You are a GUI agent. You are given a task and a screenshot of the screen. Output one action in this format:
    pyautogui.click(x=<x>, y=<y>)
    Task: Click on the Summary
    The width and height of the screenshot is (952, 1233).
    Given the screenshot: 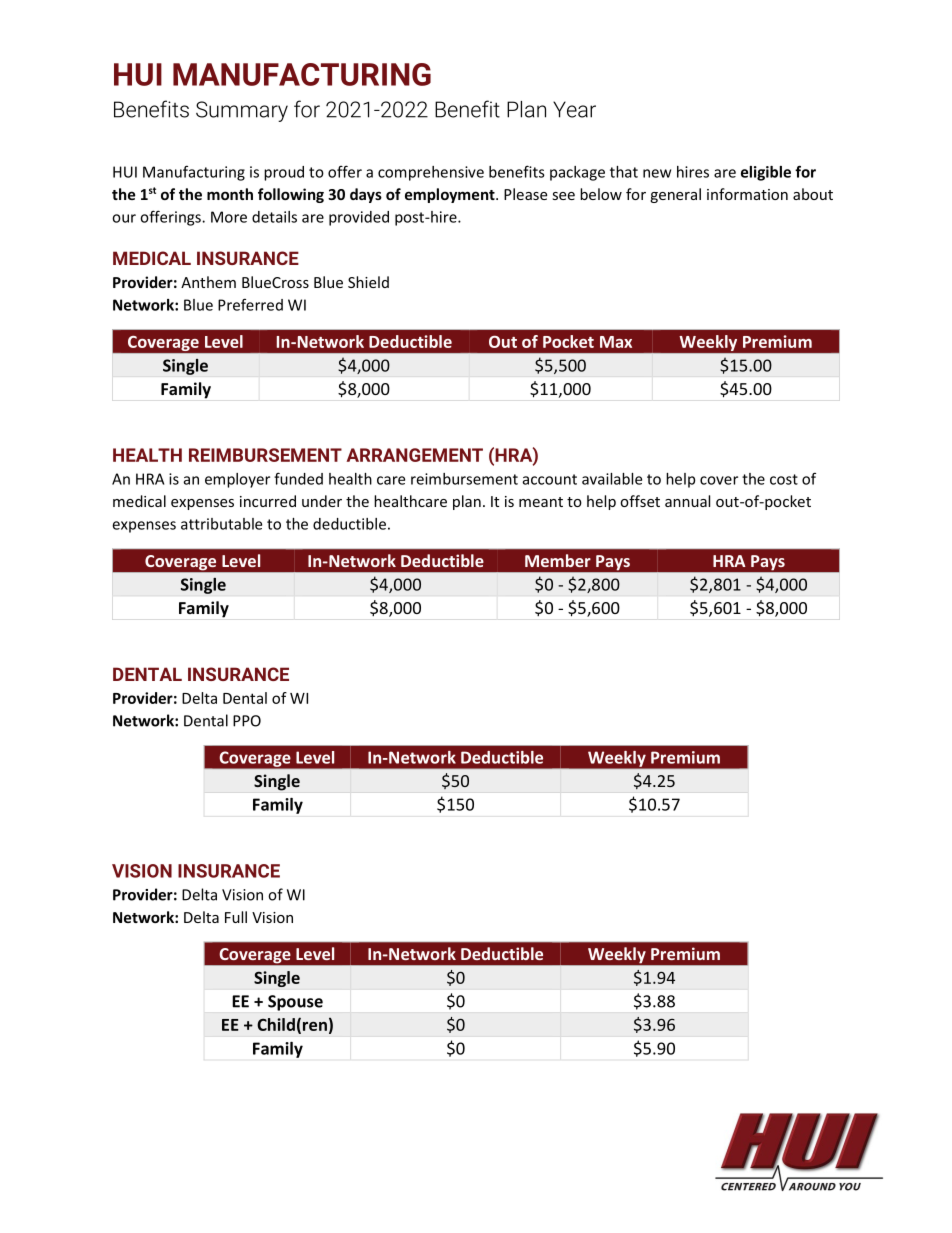 What is the action you would take?
    pyautogui.click(x=242, y=111)
